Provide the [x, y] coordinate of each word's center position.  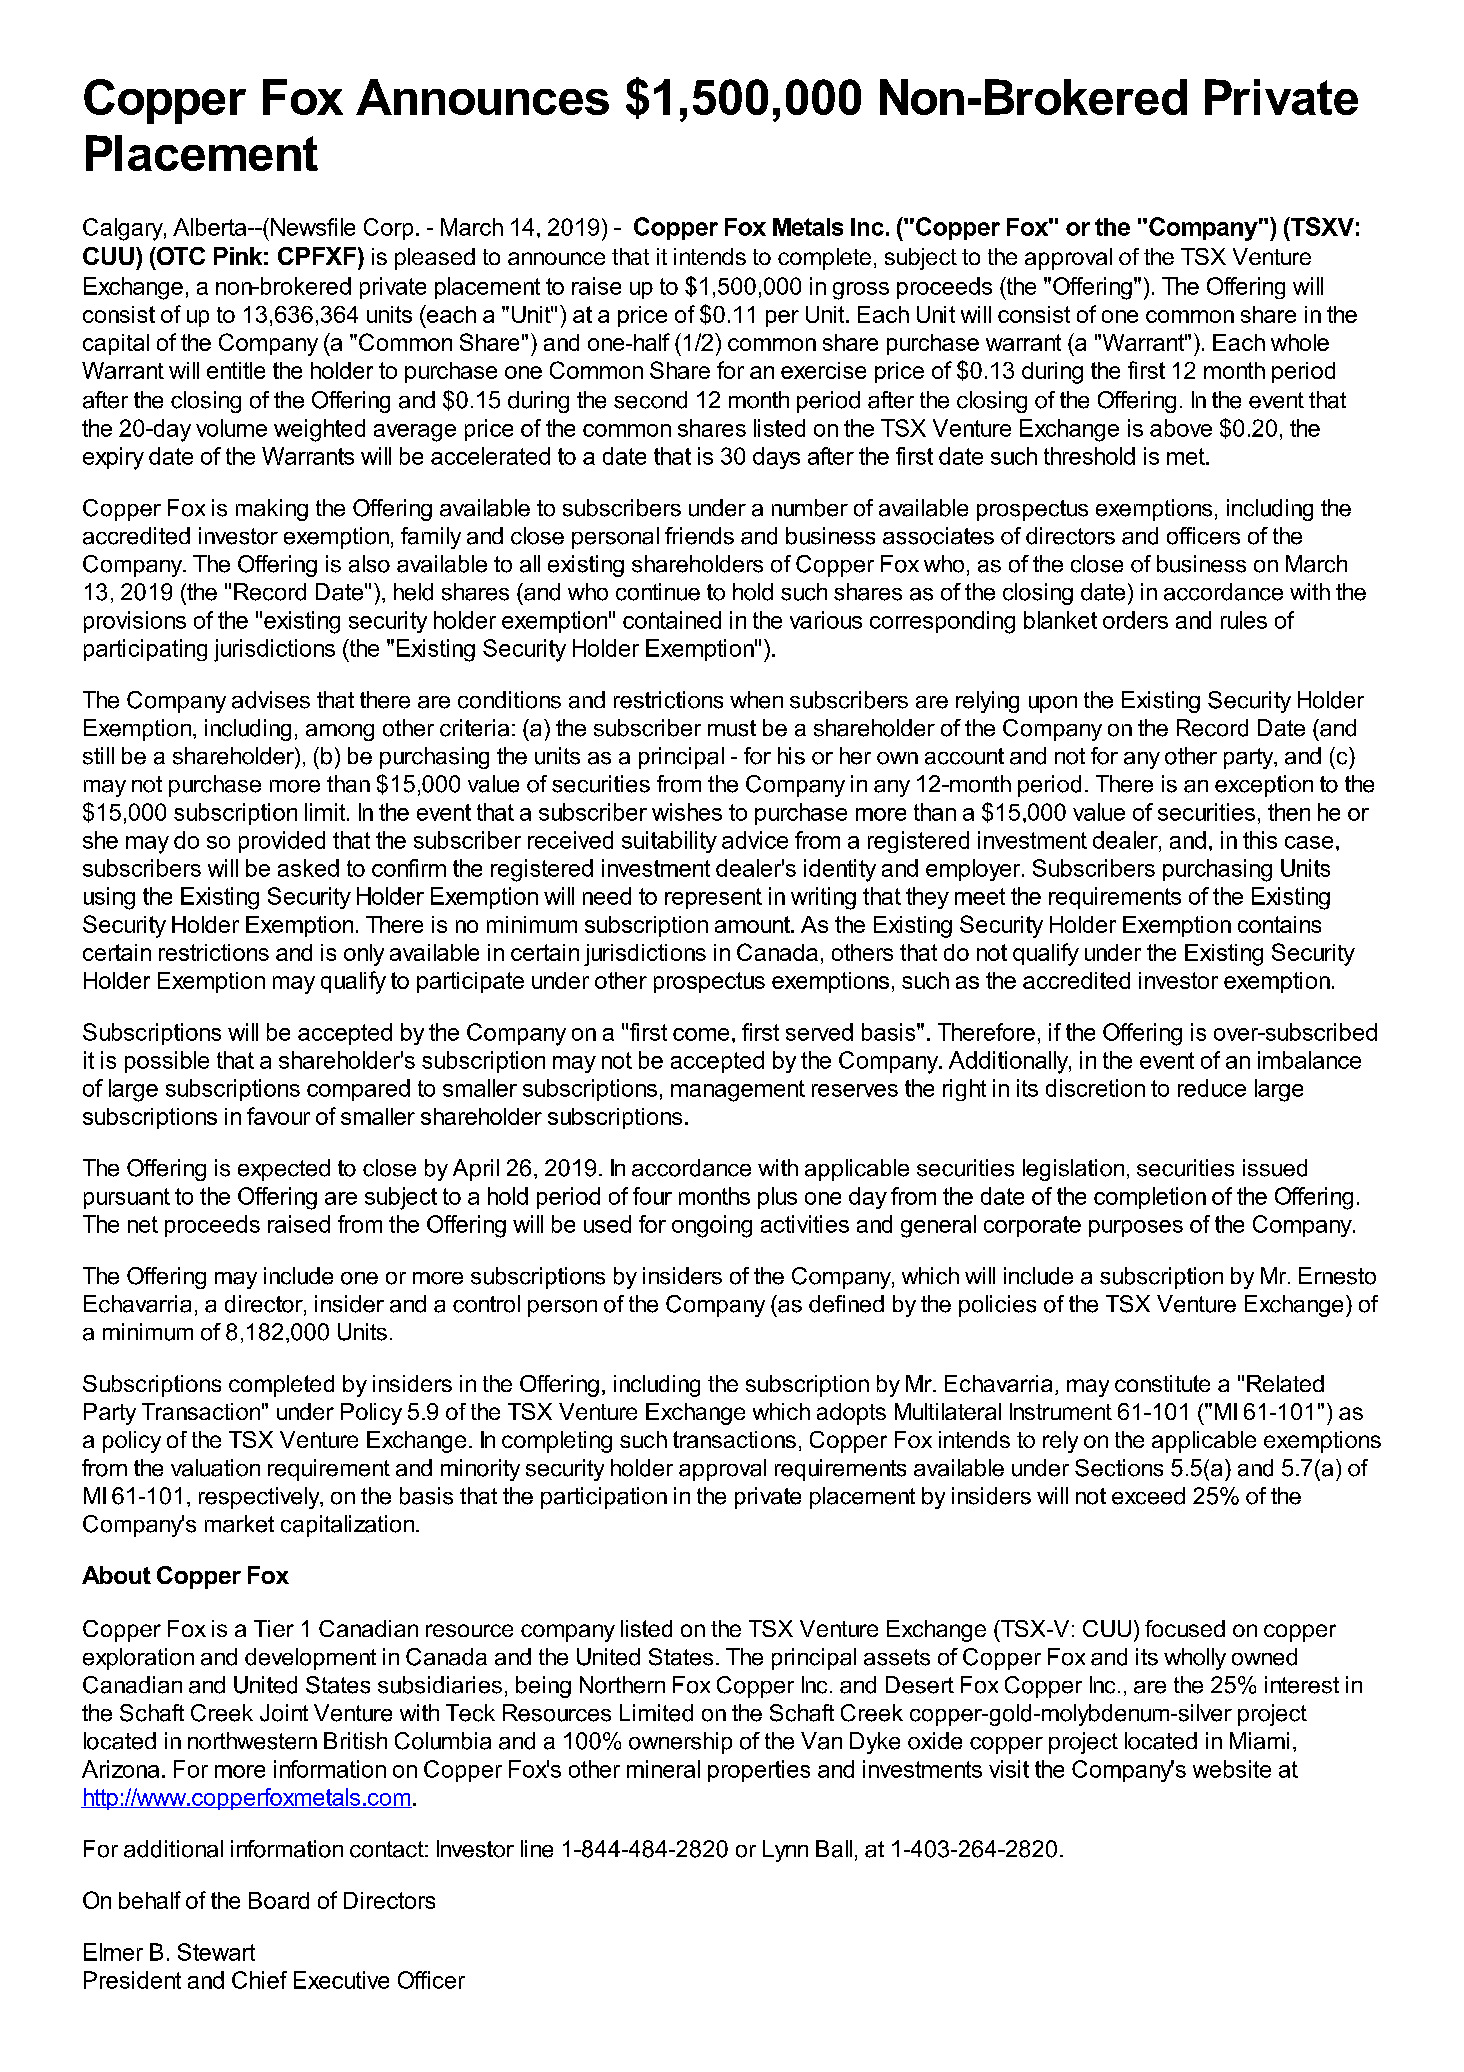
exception [1264, 786]
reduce [1212, 1088]
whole [1300, 342]
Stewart [216, 1952]
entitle [236, 370]
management [738, 1091]
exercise [823, 370]
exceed [1148, 1496]
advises [271, 700]
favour [278, 1116]
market [239, 1524]
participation [604, 1498]
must [732, 728]
